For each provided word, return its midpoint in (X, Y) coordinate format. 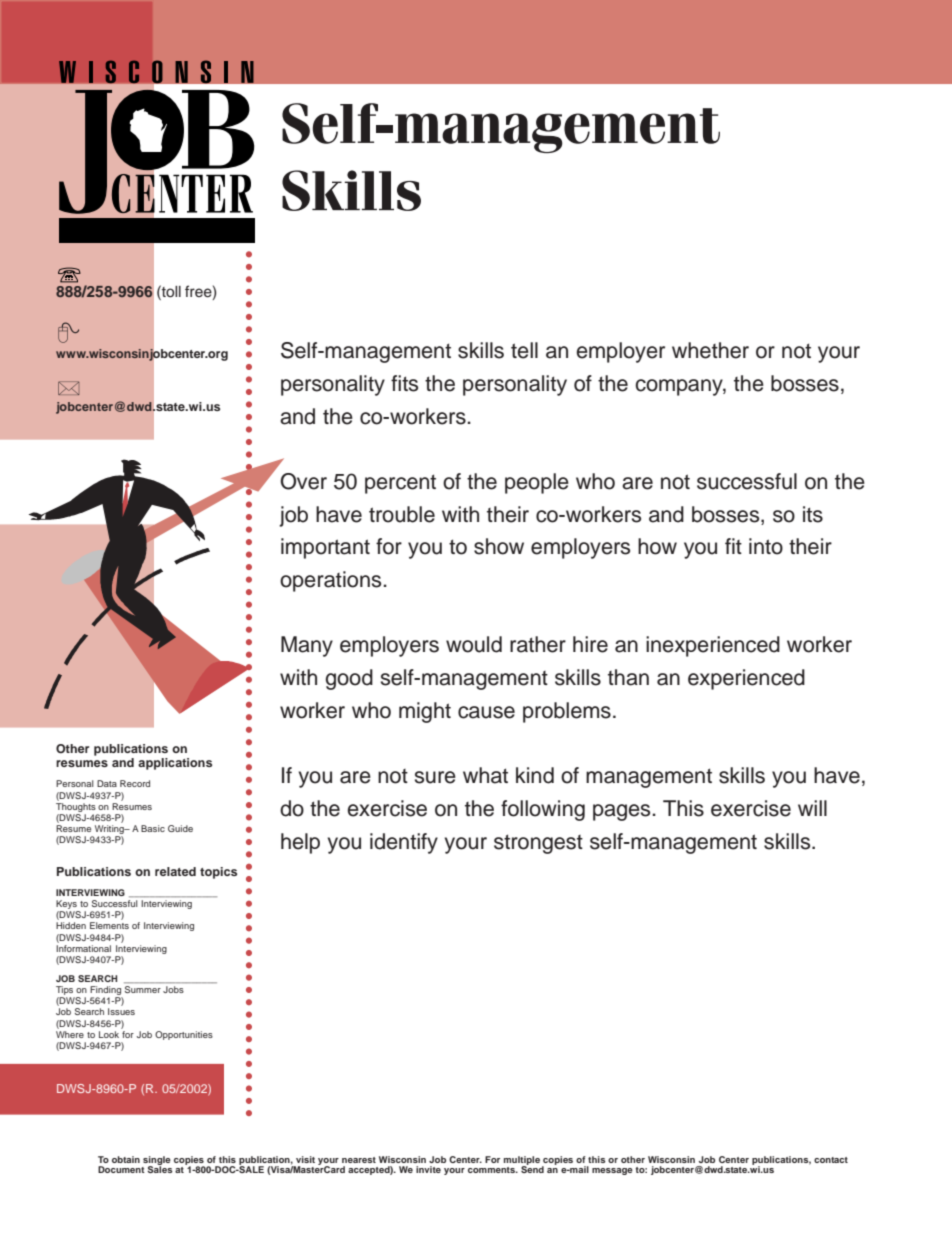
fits (404, 383)
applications (175, 764)
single (157, 1161)
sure (435, 777)
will (812, 808)
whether (710, 350)
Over (303, 481)
